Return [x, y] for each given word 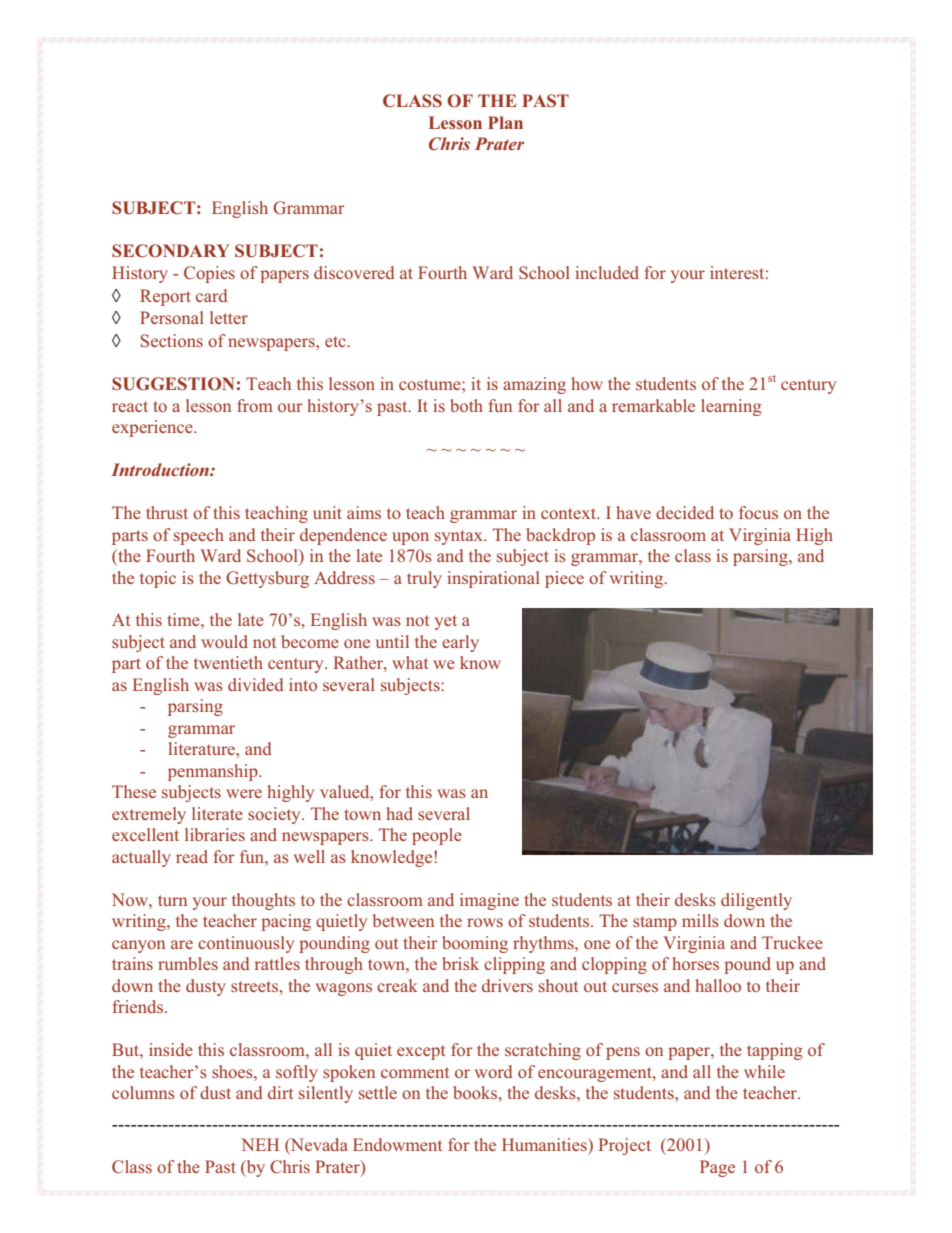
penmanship [214, 772]
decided [685, 512]
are [182, 944]
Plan [505, 122]
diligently [756, 901]
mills [700, 920]
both [466, 405]
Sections [172, 340]
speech [199, 536]
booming [475, 944]
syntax [460, 537]
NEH [260, 1144]
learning [731, 407]
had [399, 813]
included [607, 272]
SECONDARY [170, 251]
